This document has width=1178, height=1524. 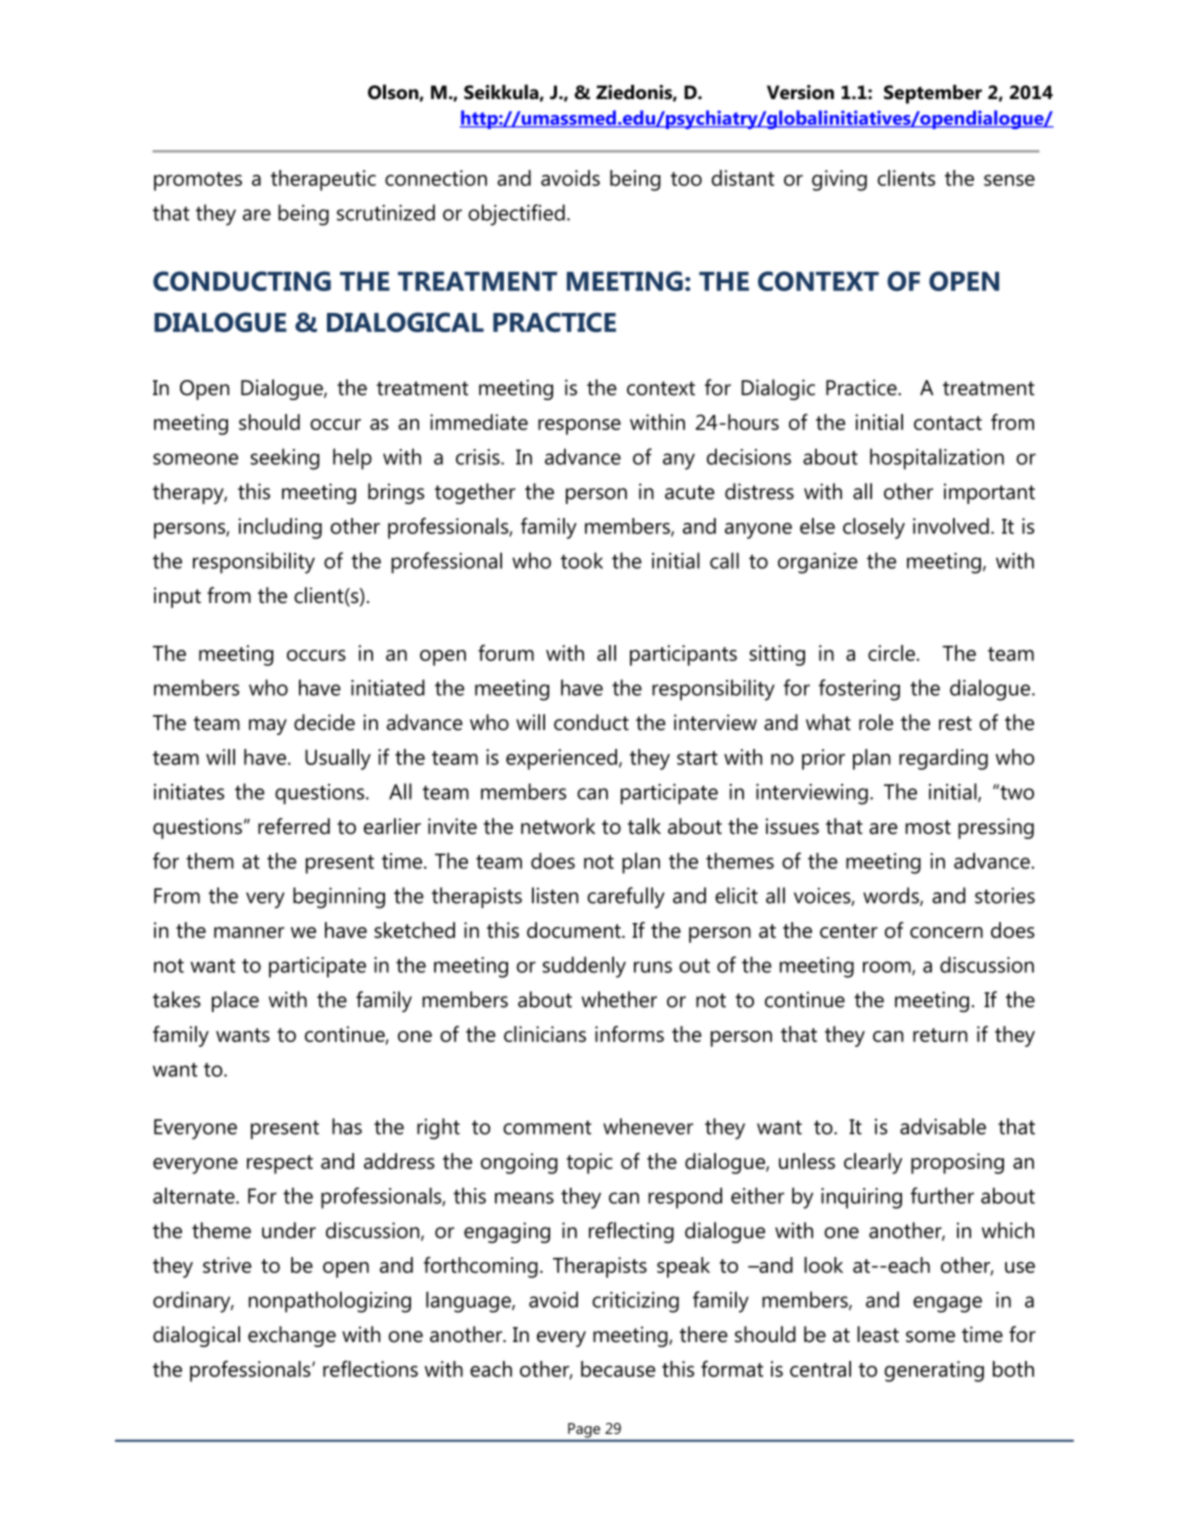 What do you see at coordinates (516, 215) in the document?
I see `objectified` at bounding box center [516, 215].
